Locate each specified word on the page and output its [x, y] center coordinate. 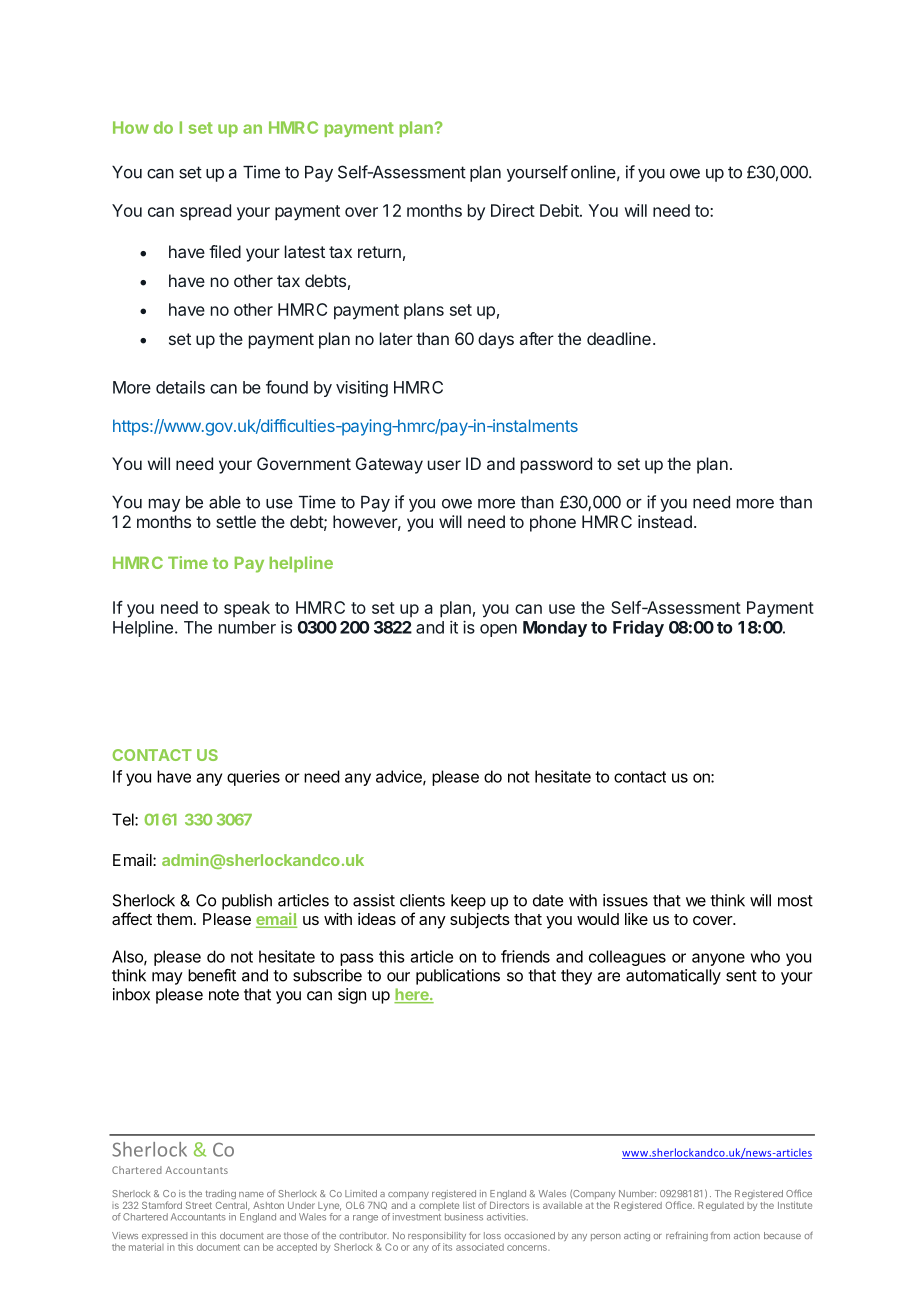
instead [665, 521]
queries [253, 778]
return [379, 252]
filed [225, 251]
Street [199, 1205]
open [498, 630]
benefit [212, 975]
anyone [718, 959]
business [464, 1217]
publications [458, 977]
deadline [619, 338]
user [444, 465]
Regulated [721, 1206]
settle [236, 521]
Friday [638, 628]
